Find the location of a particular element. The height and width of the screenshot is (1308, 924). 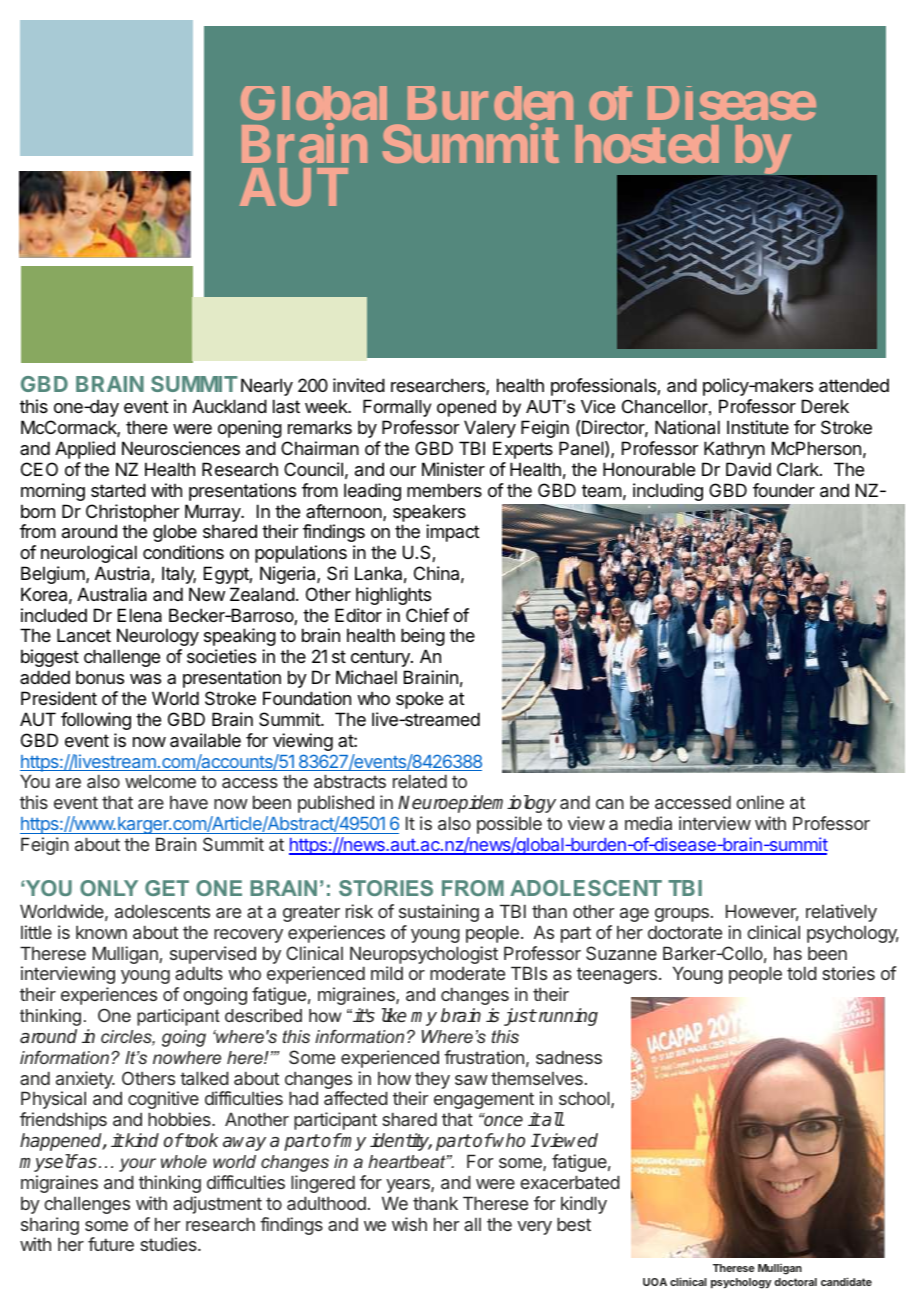

impact is located at coordinates (453, 533).
